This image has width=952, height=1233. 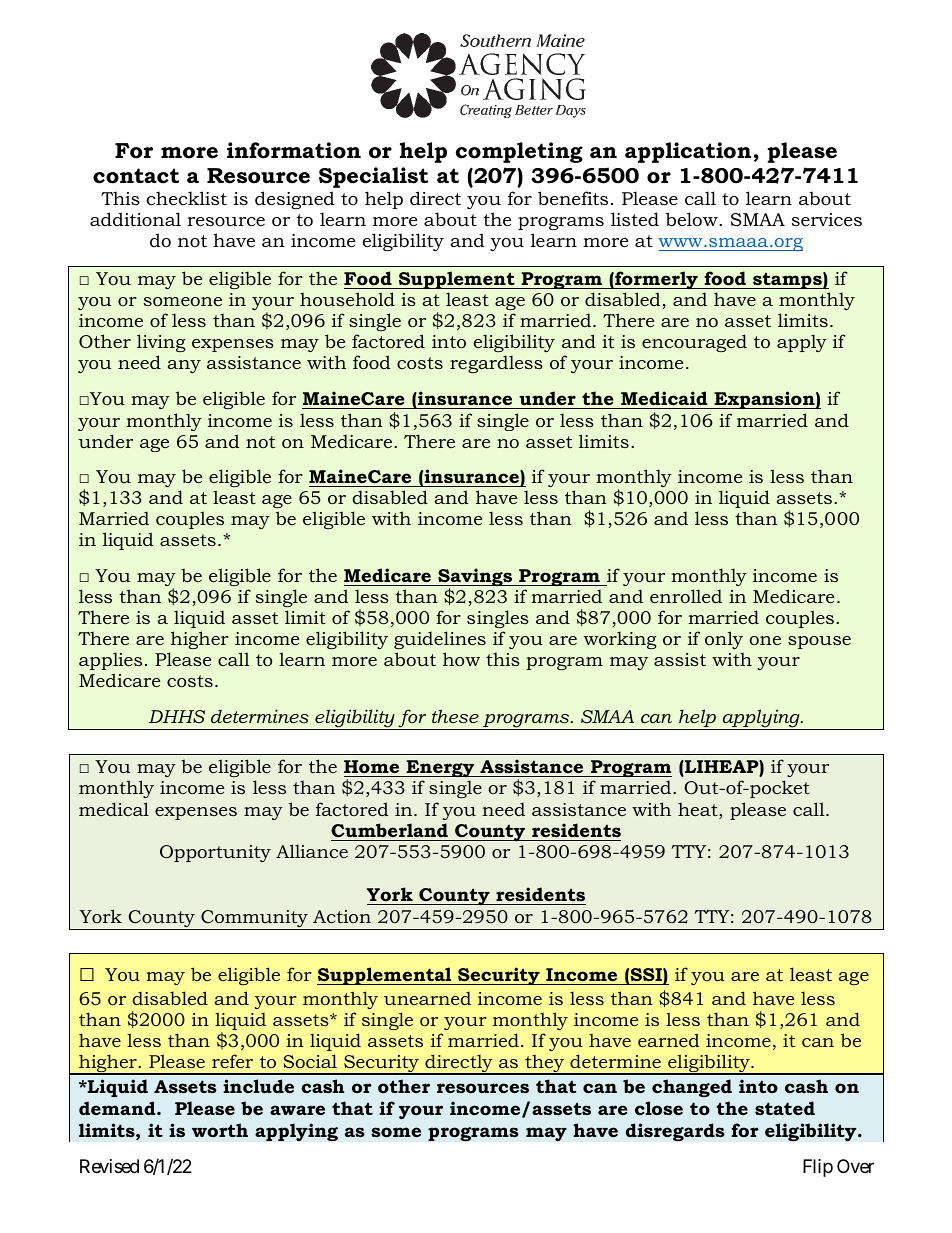 I want to click on Savings, so click(x=475, y=578).
